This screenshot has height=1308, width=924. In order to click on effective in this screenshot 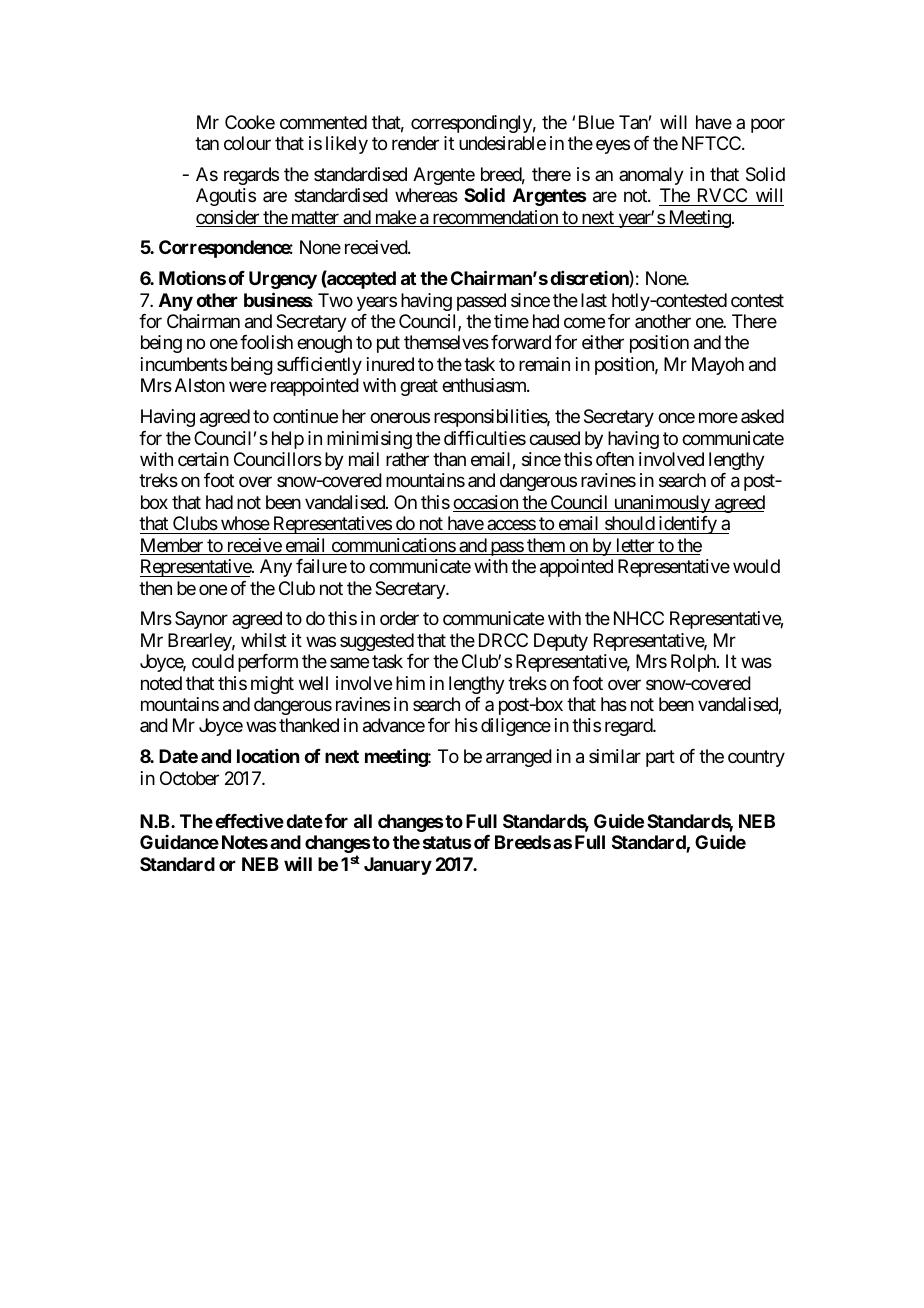, I will do `click(249, 821)`.
